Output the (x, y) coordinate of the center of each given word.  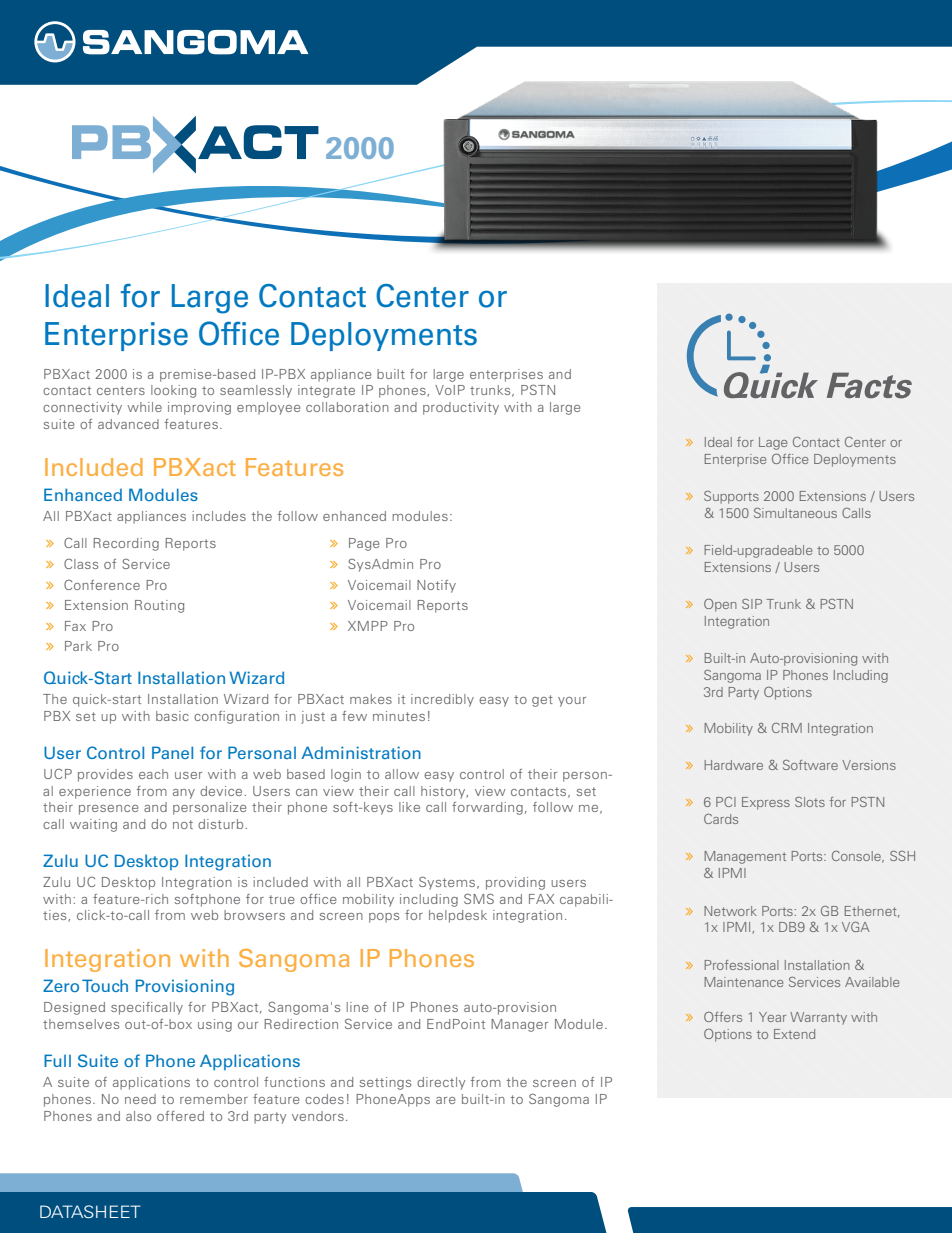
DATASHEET (90, 1211)
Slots (810, 802)
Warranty (818, 1018)
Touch (105, 985)
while (144, 407)
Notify (436, 586)
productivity (461, 408)
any (184, 794)
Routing (159, 606)
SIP (752, 604)
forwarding (487, 808)
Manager (519, 1025)
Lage (773, 443)
